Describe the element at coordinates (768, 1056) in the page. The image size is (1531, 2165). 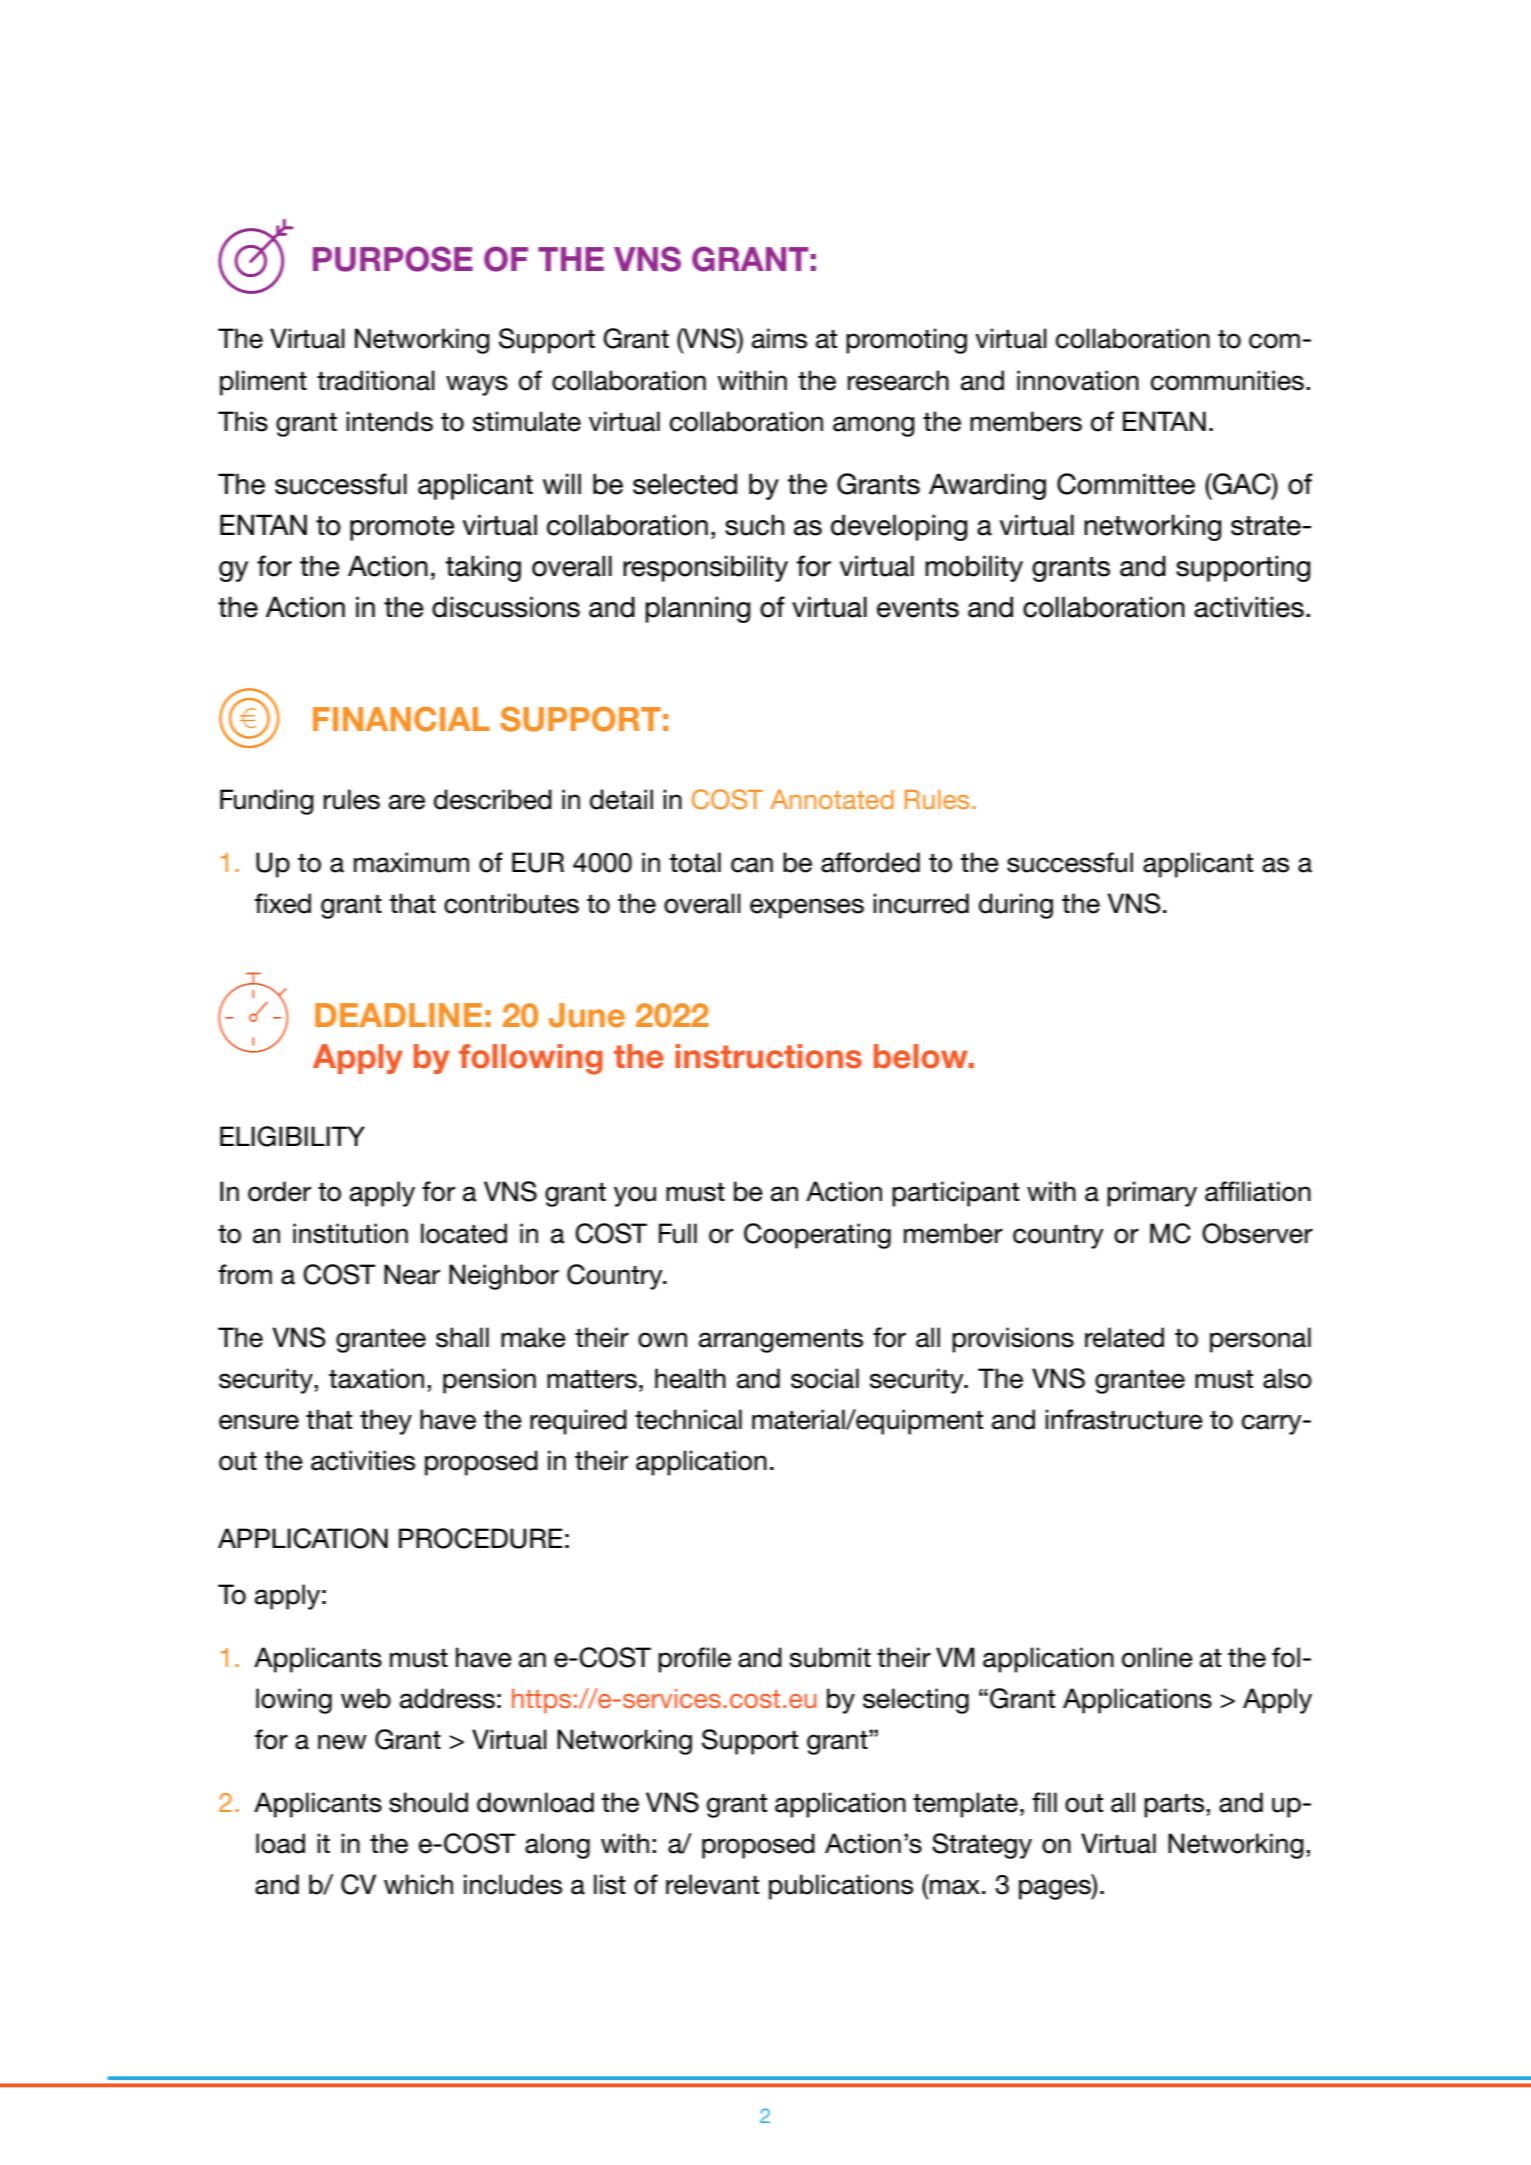
I see `instructions` at that location.
